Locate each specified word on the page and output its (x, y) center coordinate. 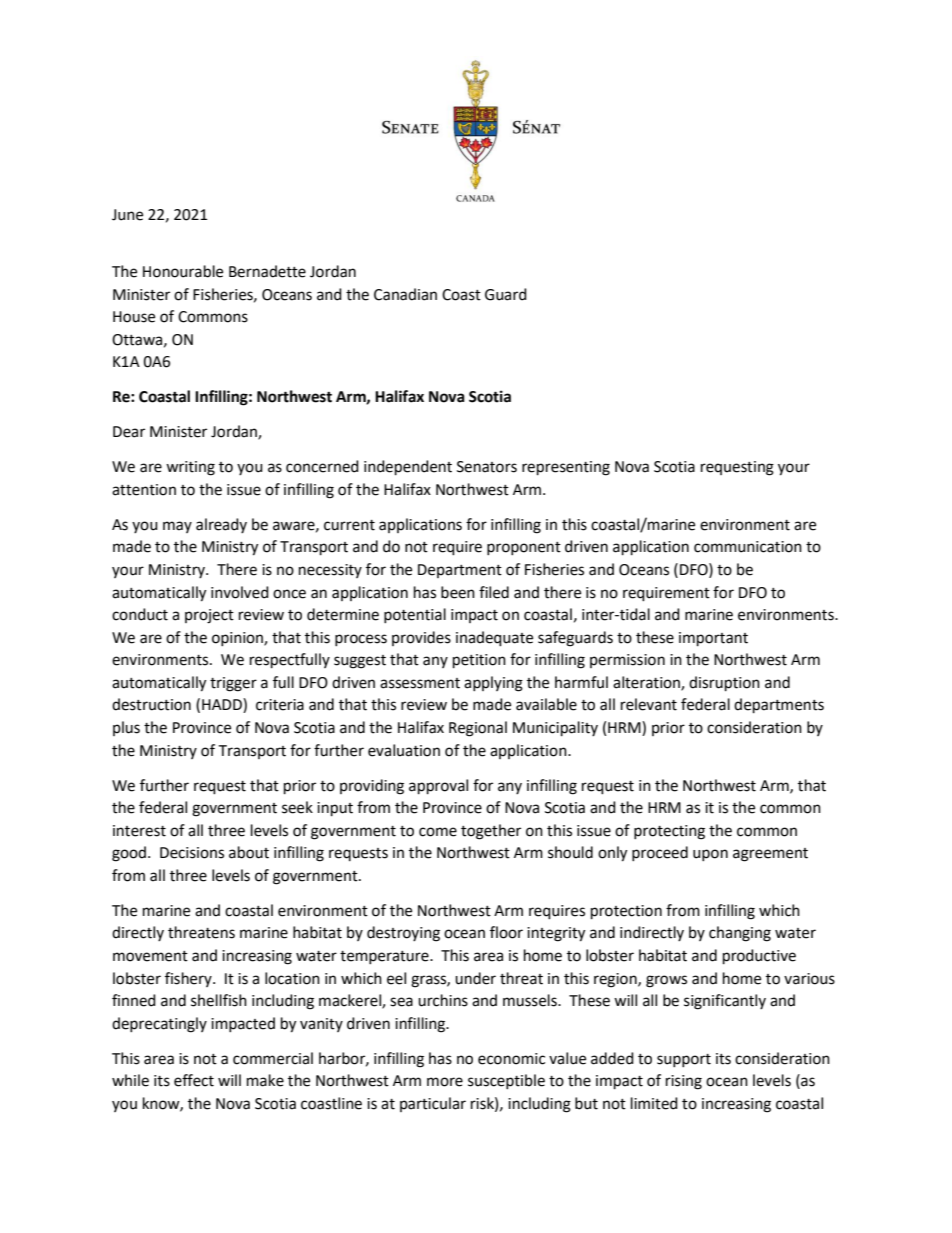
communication (748, 547)
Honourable (183, 271)
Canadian (405, 294)
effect (194, 1080)
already (221, 525)
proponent (524, 548)
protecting (669, 832)
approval (438, 787)
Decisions (192, 853)
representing (566, 468)
